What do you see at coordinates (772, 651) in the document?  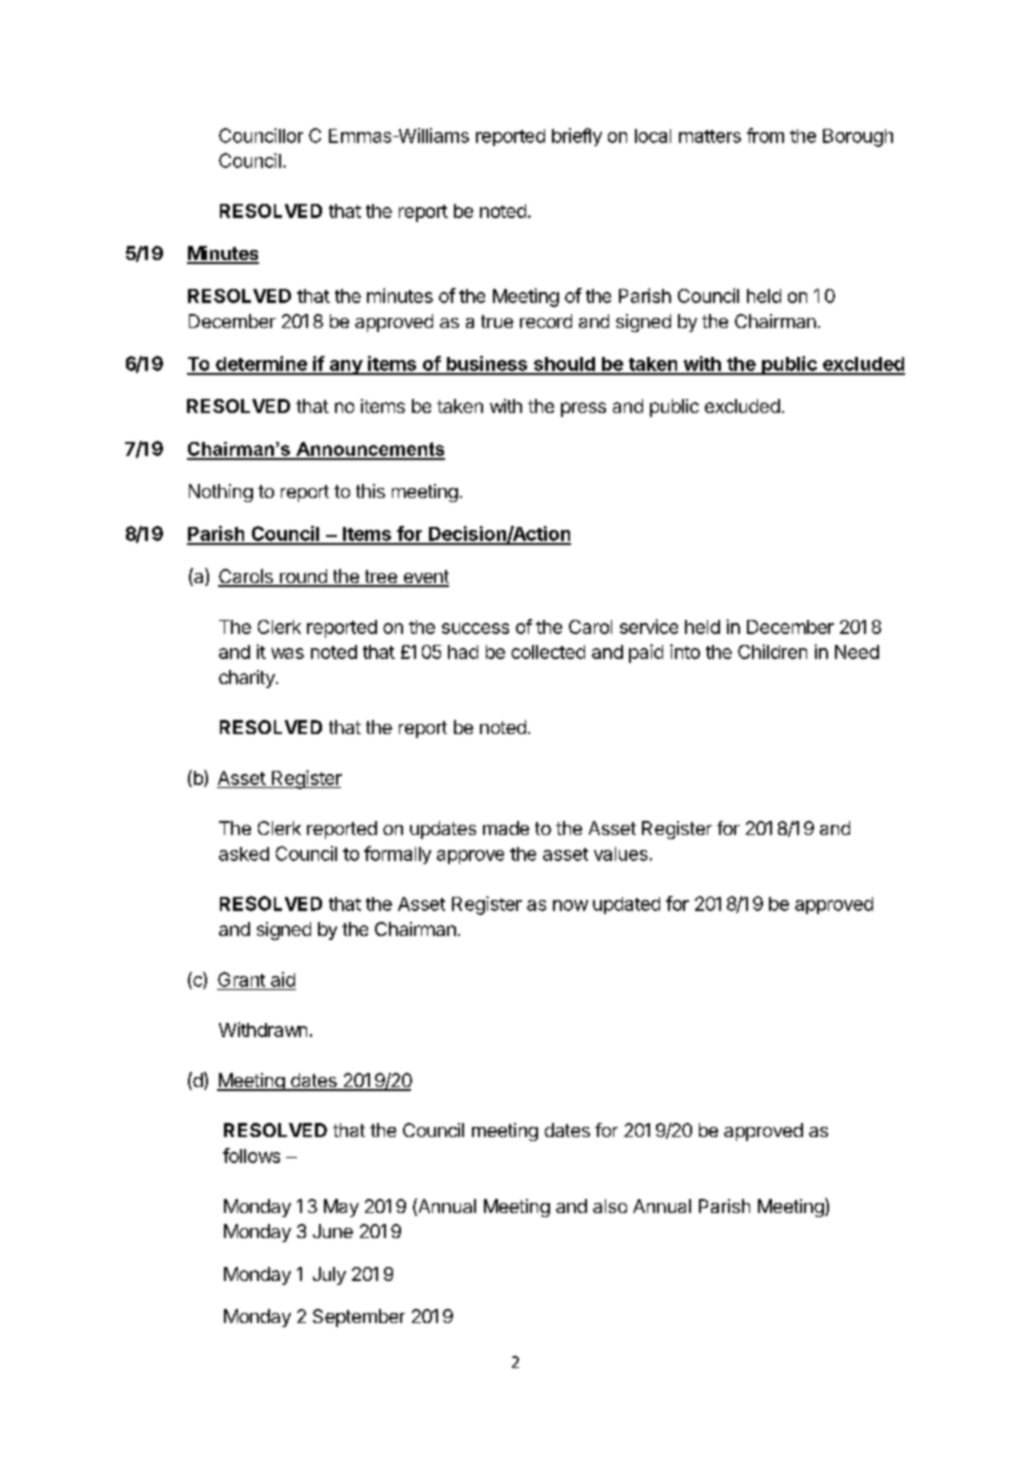 I see `Children` at bounding box center [772, 651].
